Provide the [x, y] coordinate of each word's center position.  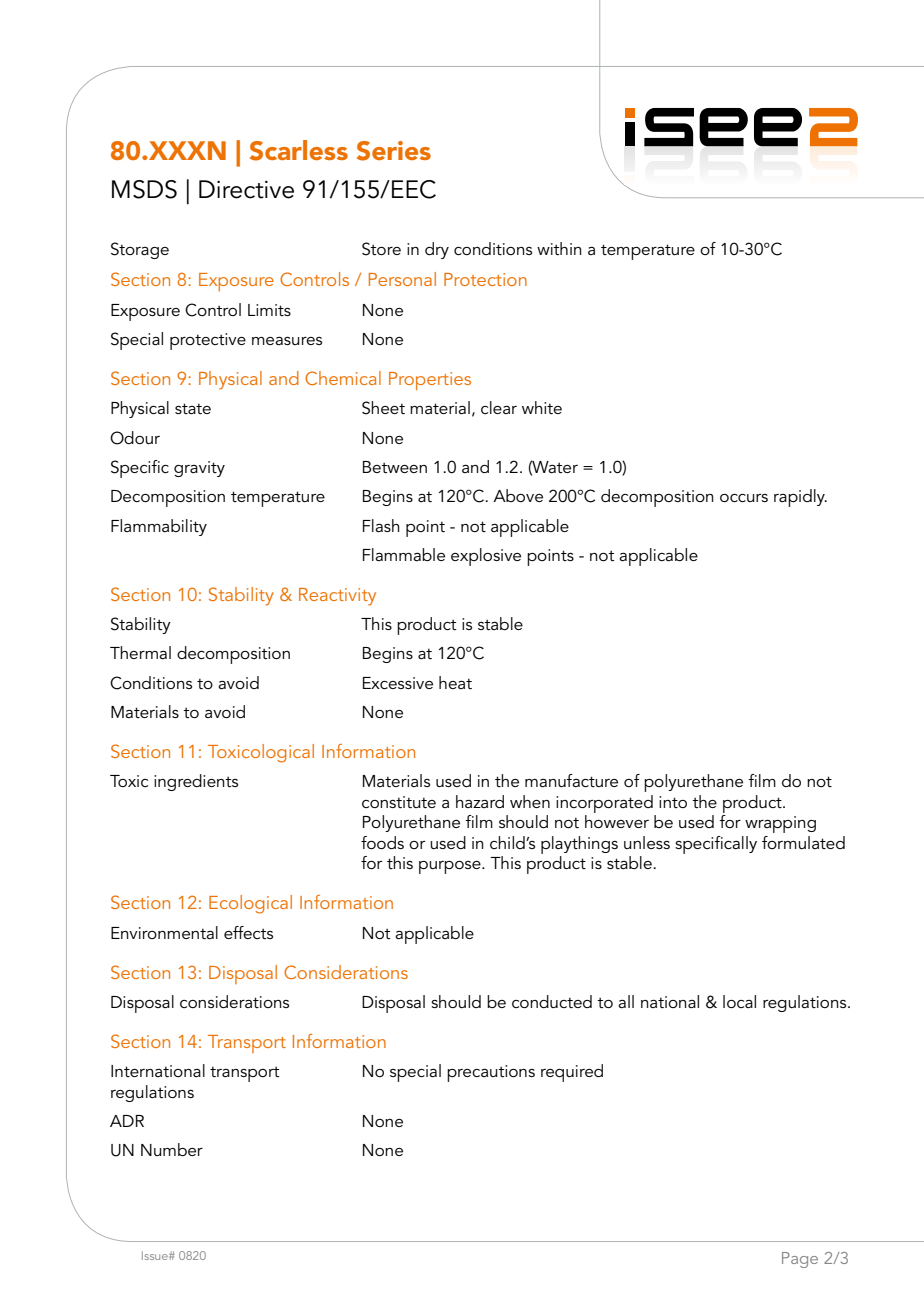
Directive [246, 189]
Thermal [140, 652]
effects [248, 932]
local [739, 1001]
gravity [199, 469]
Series [394, 151]
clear [499, 407]
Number [172, 1149]
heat [455, 682]
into [673, 802]
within [559, 248]
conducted [552, 1001]
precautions [491, 1073]
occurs [744, 498]
